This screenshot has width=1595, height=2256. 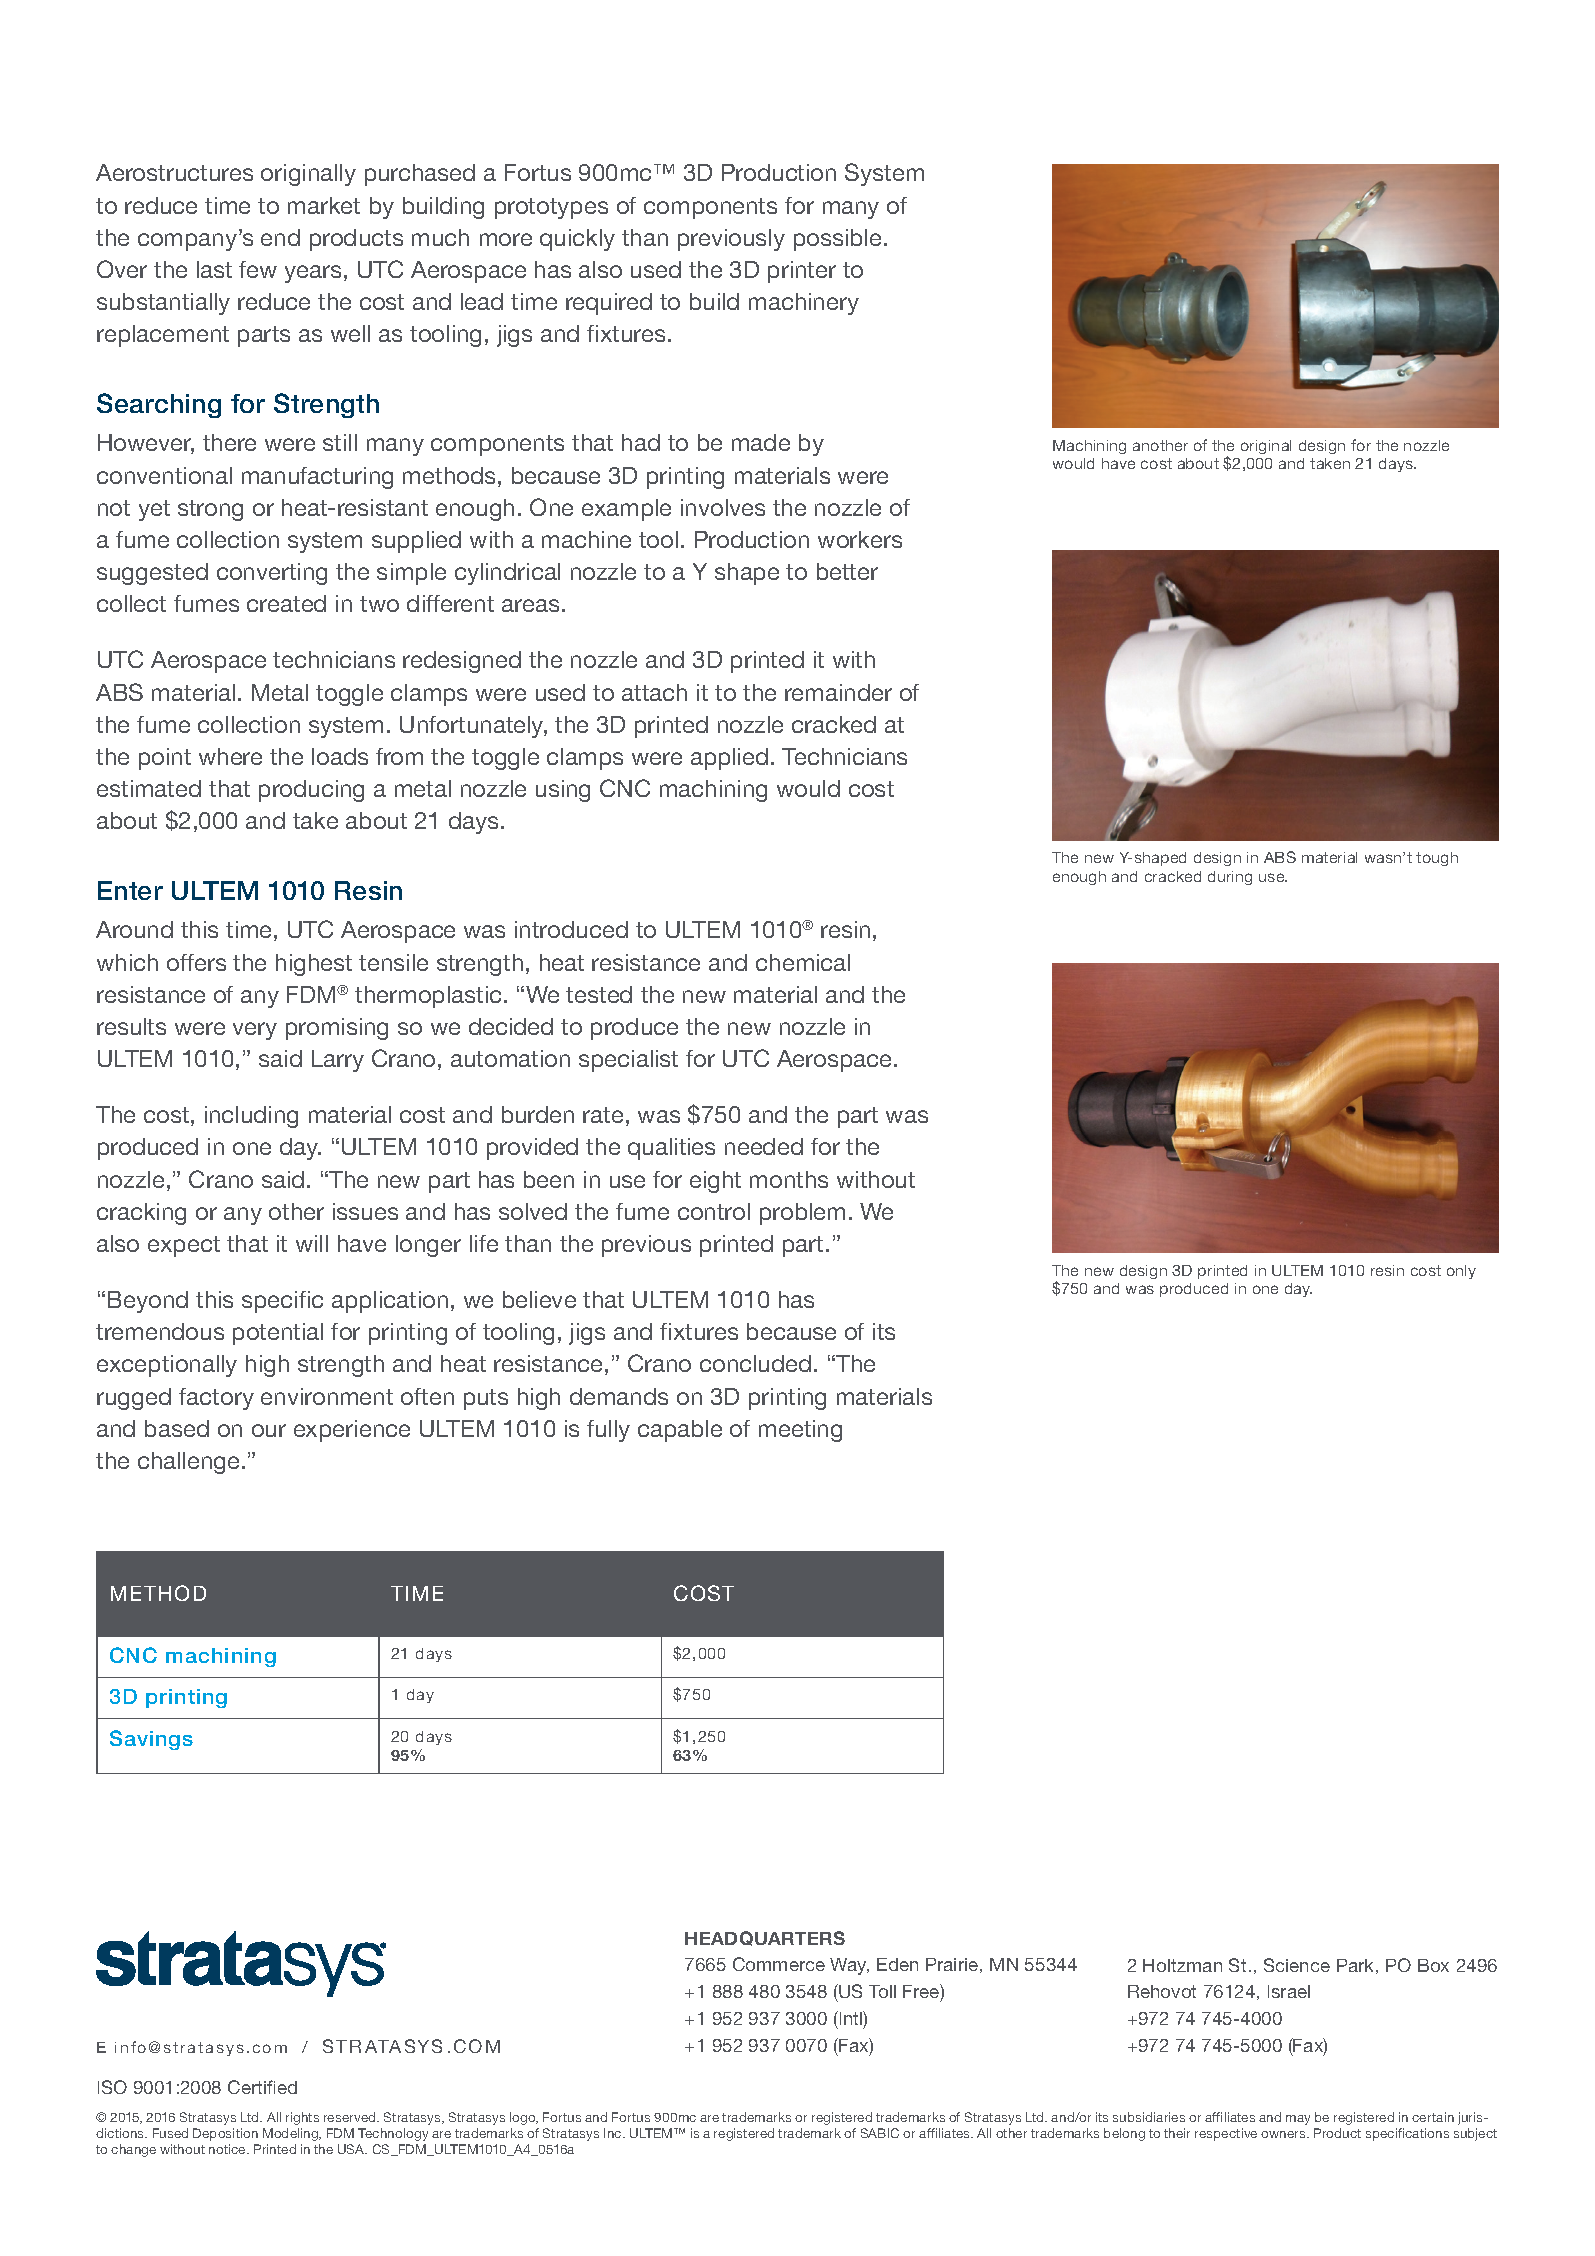 I want to click on may, so click(x=1298, y=2120).
